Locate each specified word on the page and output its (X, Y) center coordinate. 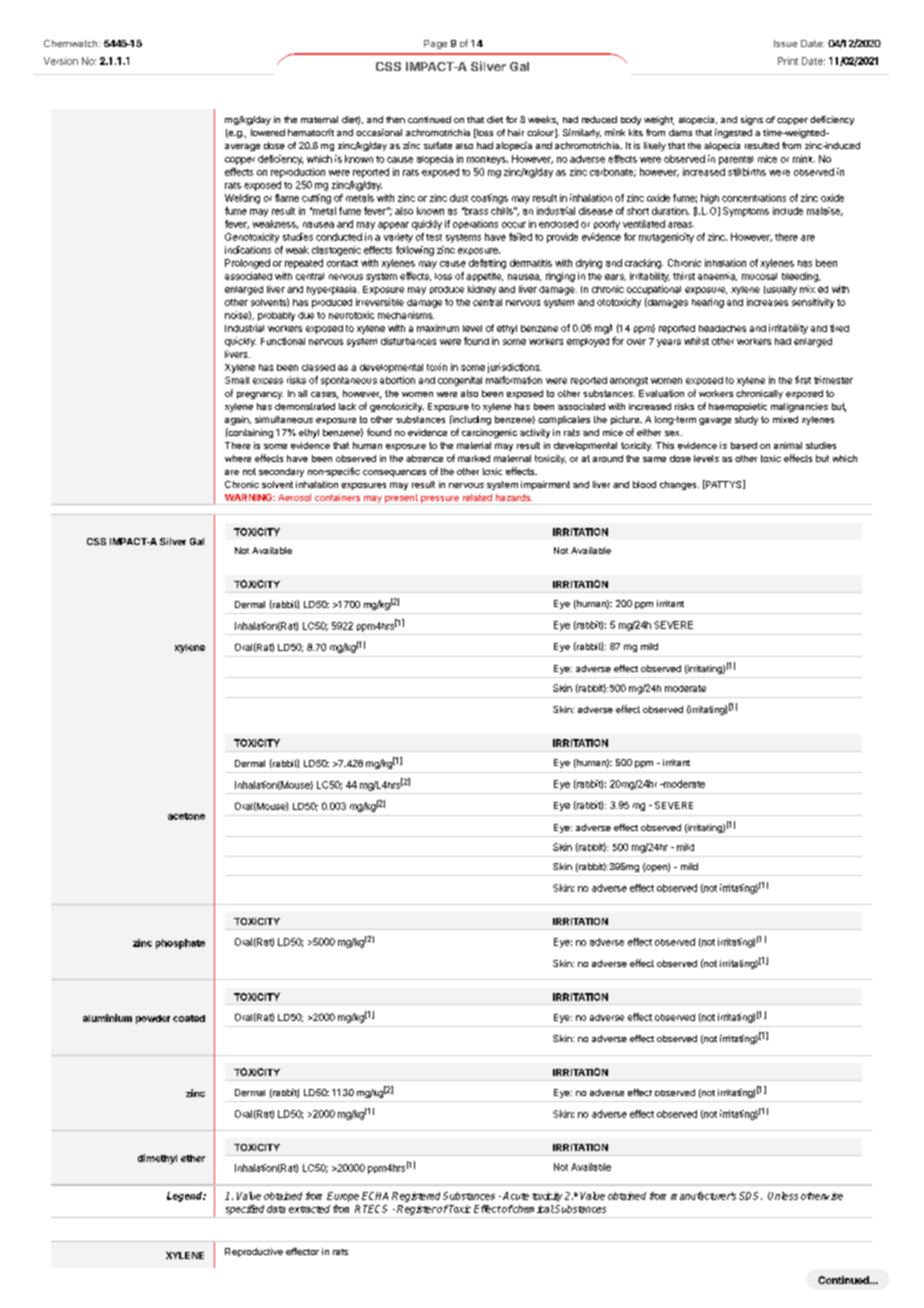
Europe (343, 1197)
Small (237, 380)
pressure (440, 500)
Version (61, 61)
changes (679, 485)
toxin (437, 367)
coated (189, 1018)
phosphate (180, 944)
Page (435, 44)
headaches (722, 328)
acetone (186, 816)
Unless (783, 1196)
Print (788, 61)
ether (193, 1158)
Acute (516, 1196)
